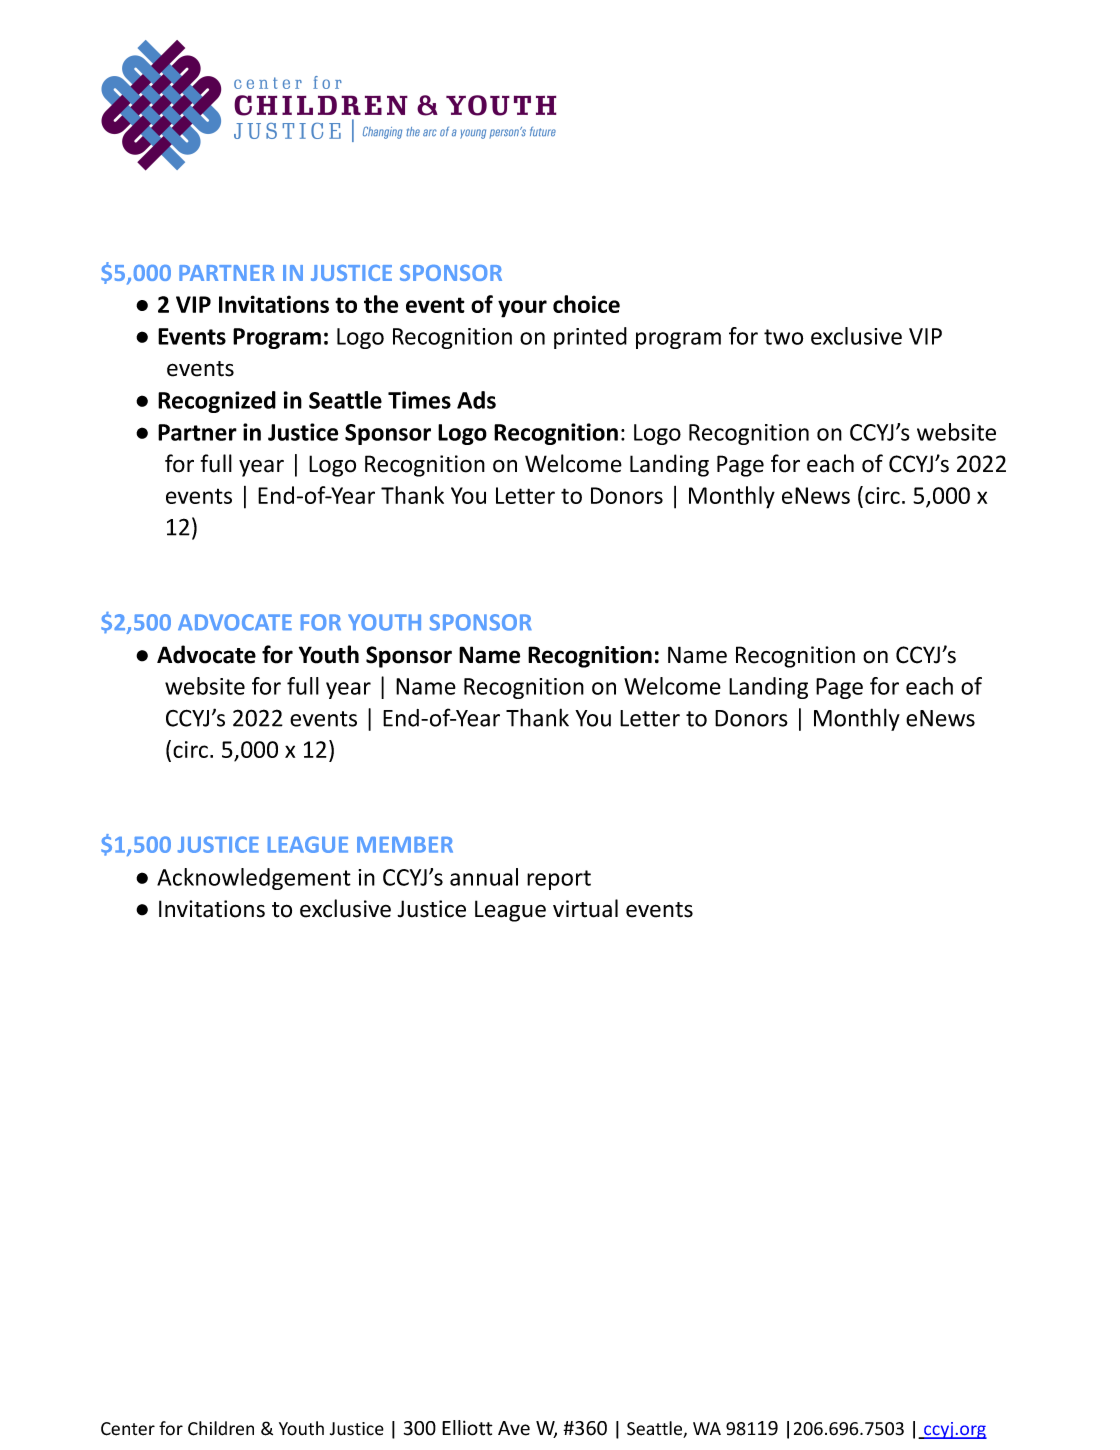 Image resolution: width=1120 pixels, height=1450 pixels. What do you see at coordinates (217, 402) in the screenshot?
I see `Recognized` at bounding box center [217, 402].
